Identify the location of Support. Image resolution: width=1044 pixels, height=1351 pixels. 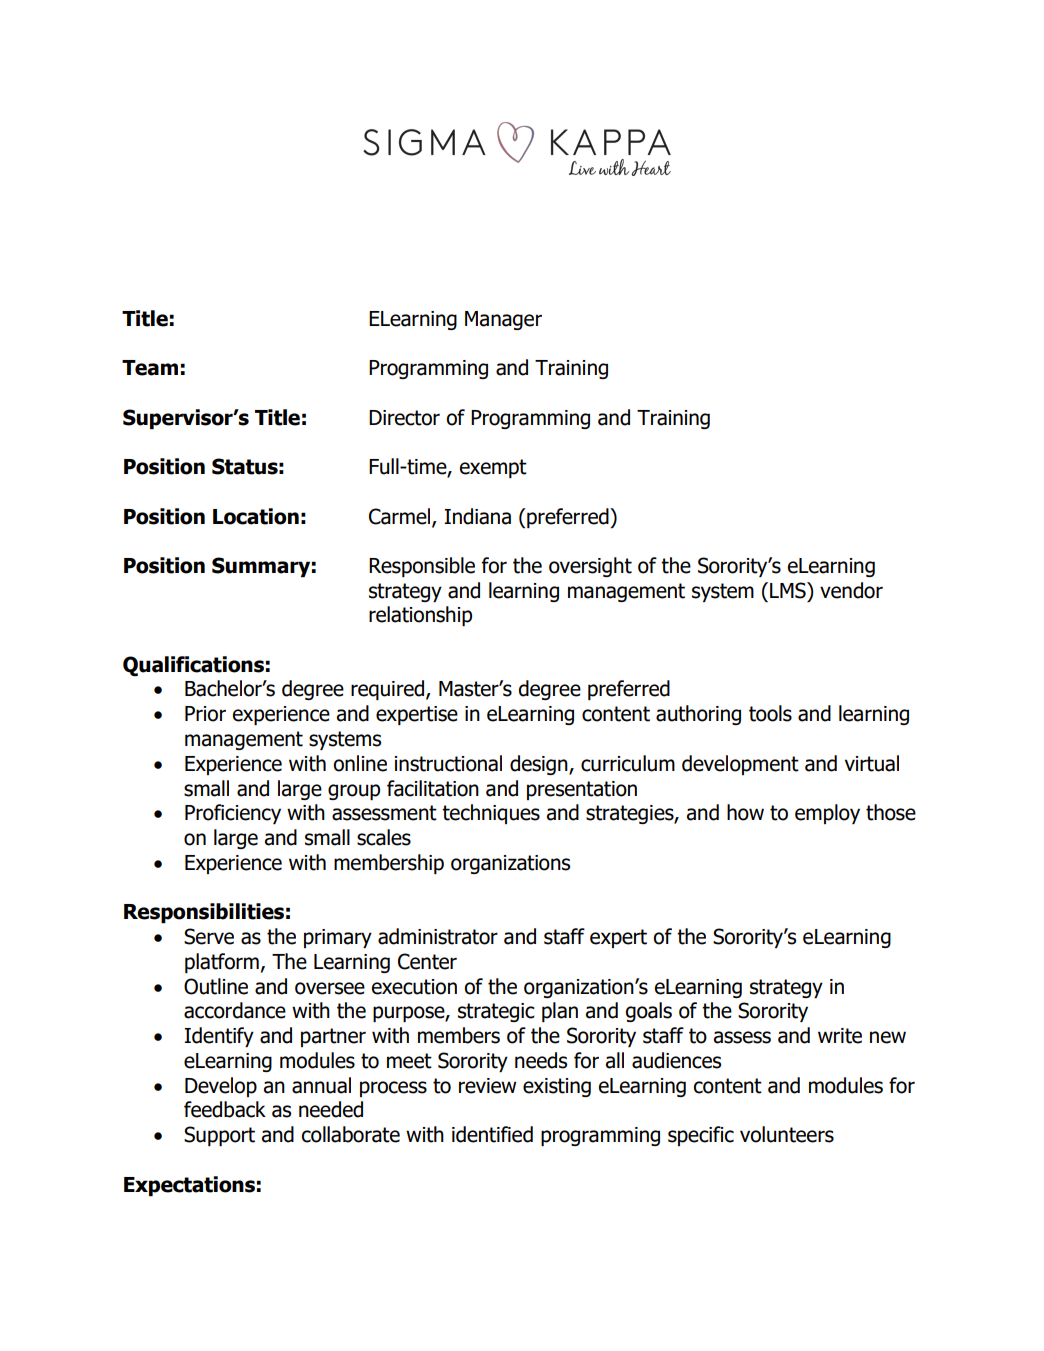
(219, 1136).
